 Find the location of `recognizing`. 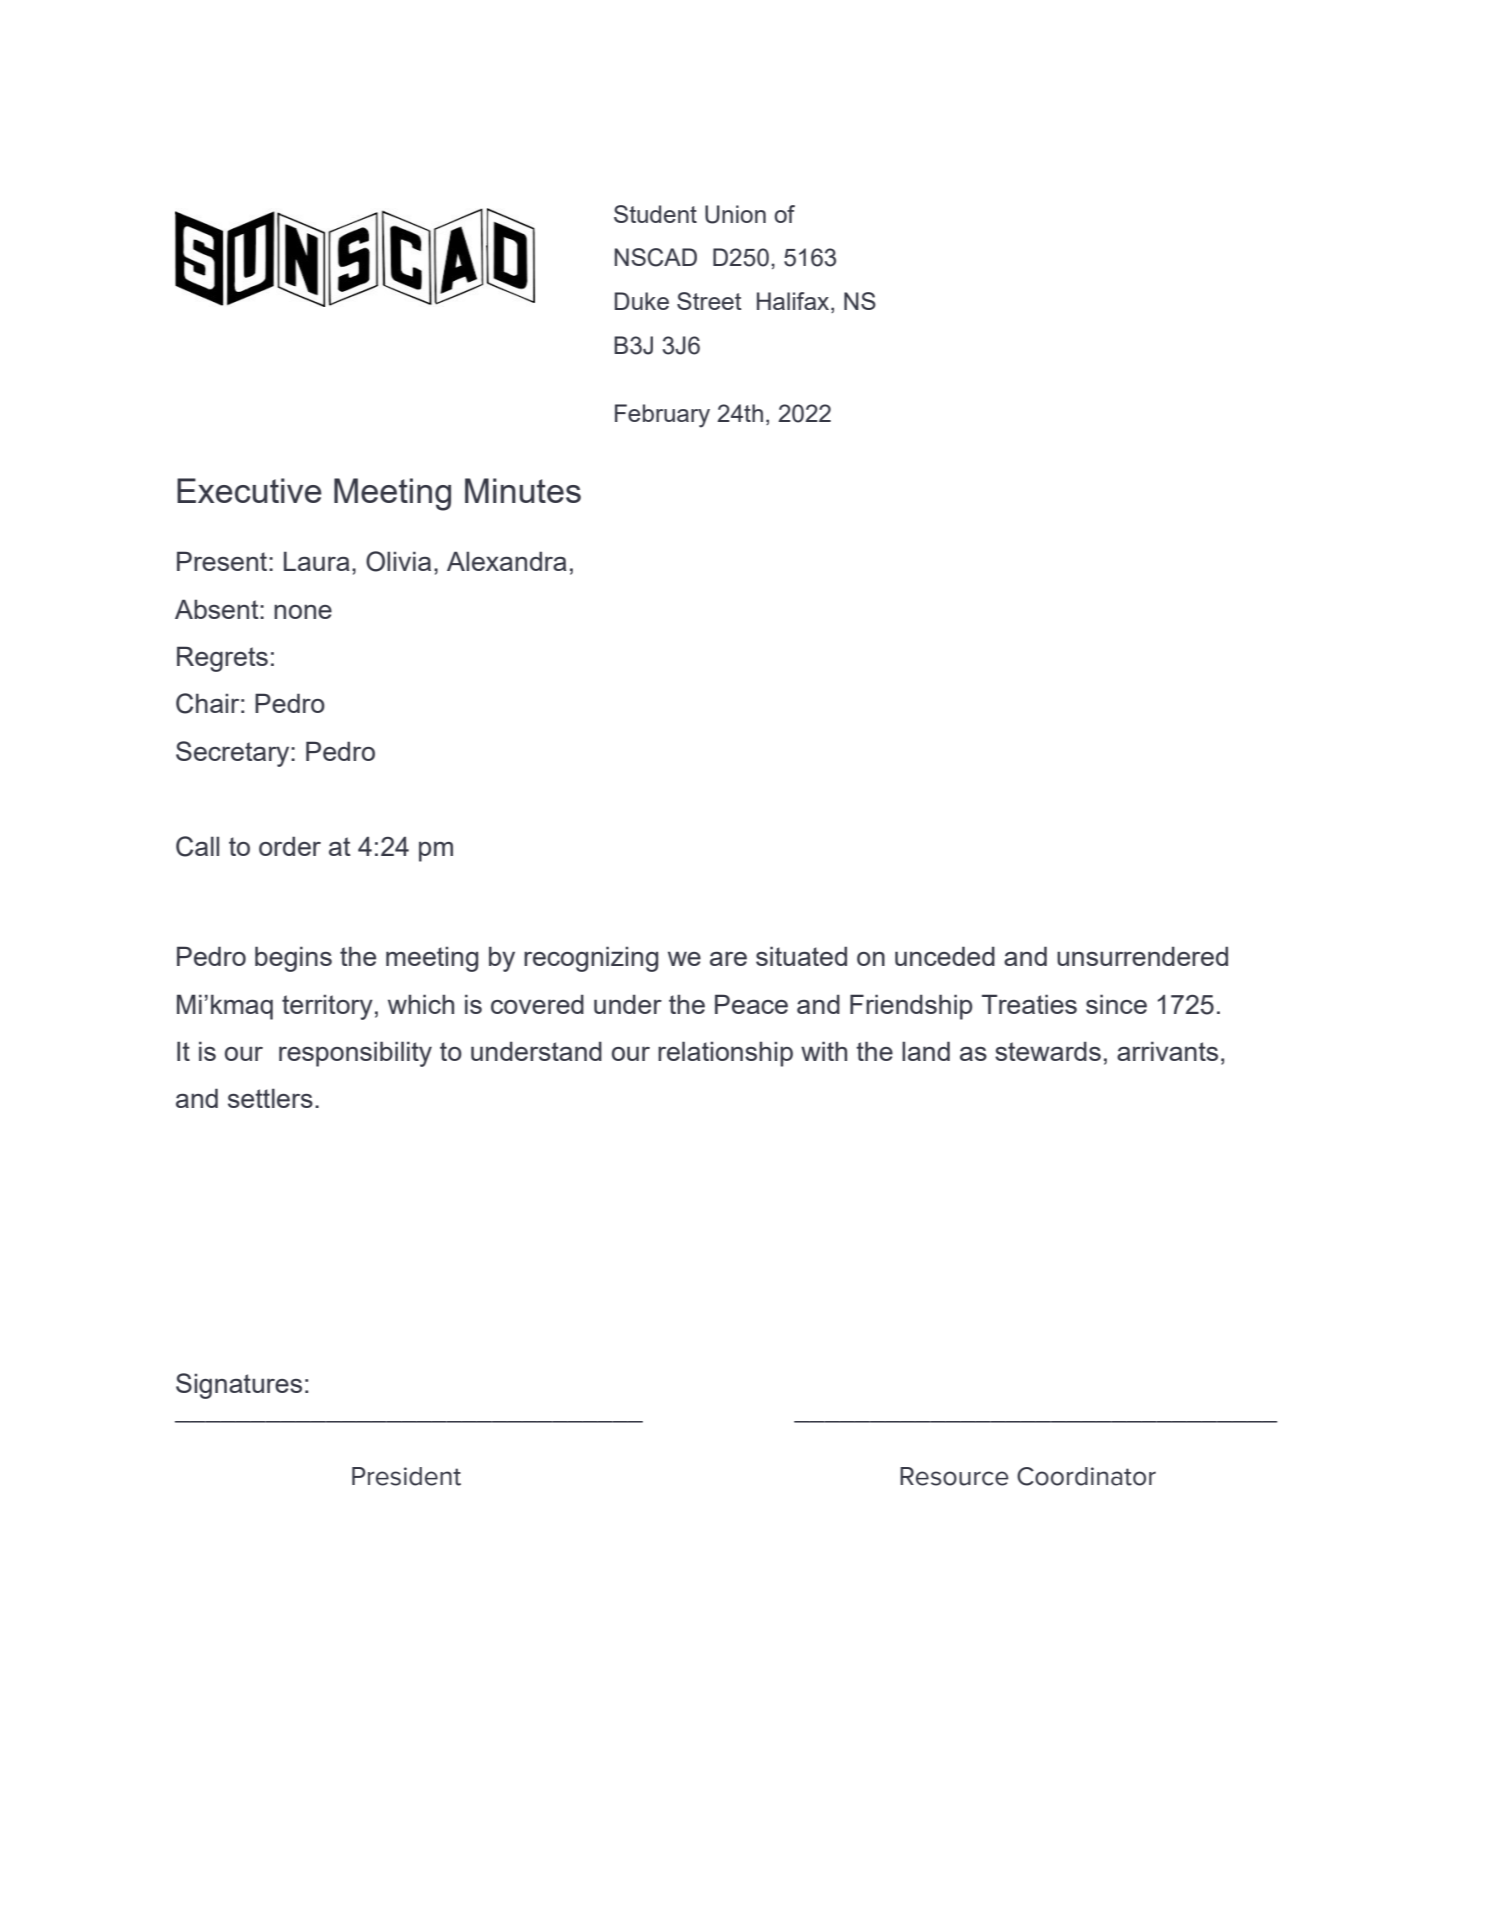

recognizing is located at coordinates (591, 959).
